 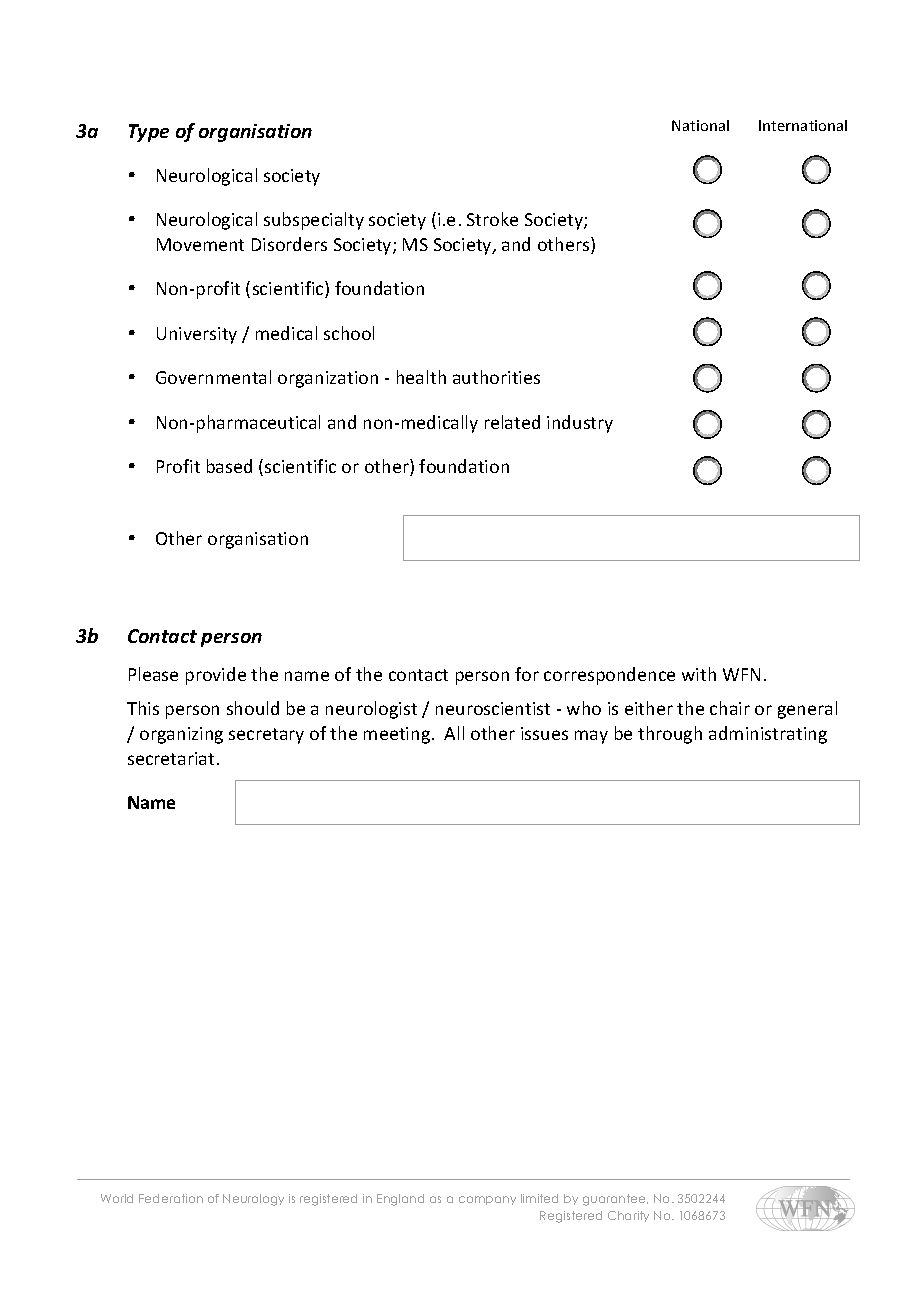 I want to click on provide, so click(x=216, y=676).
